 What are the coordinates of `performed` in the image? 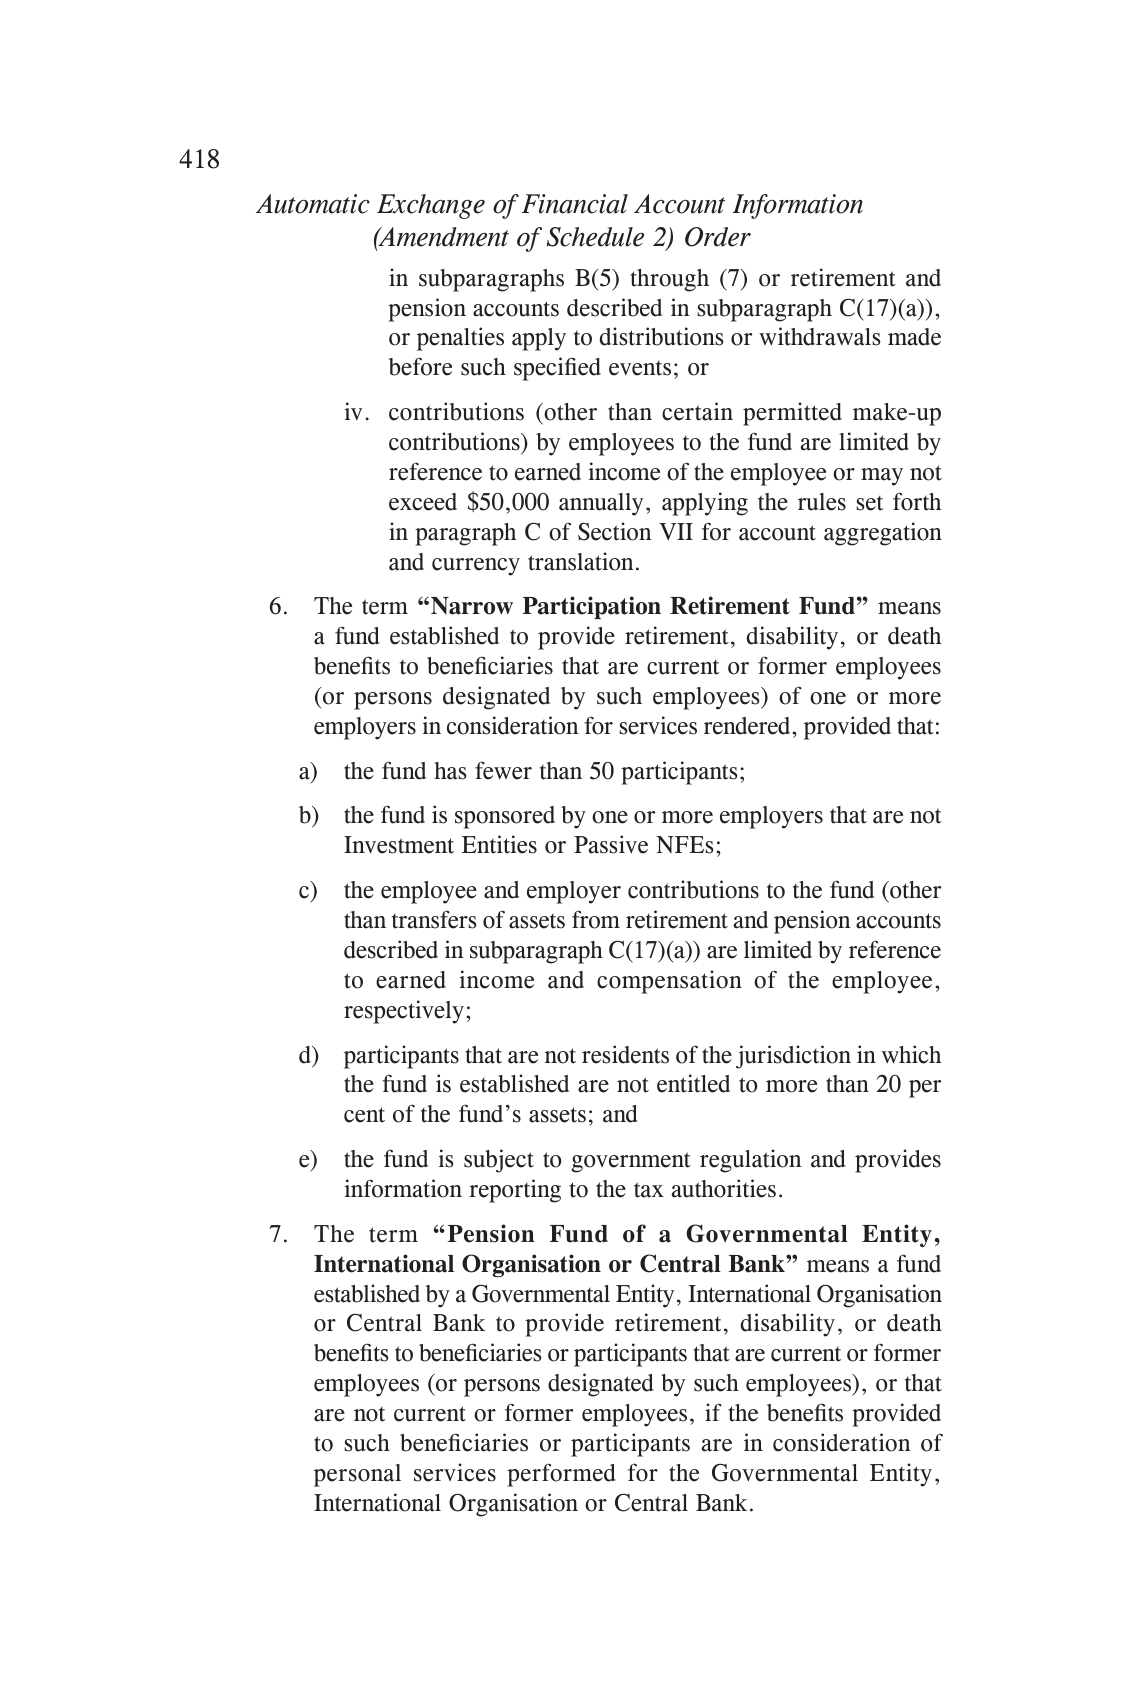 It's located at (561, 1475).
